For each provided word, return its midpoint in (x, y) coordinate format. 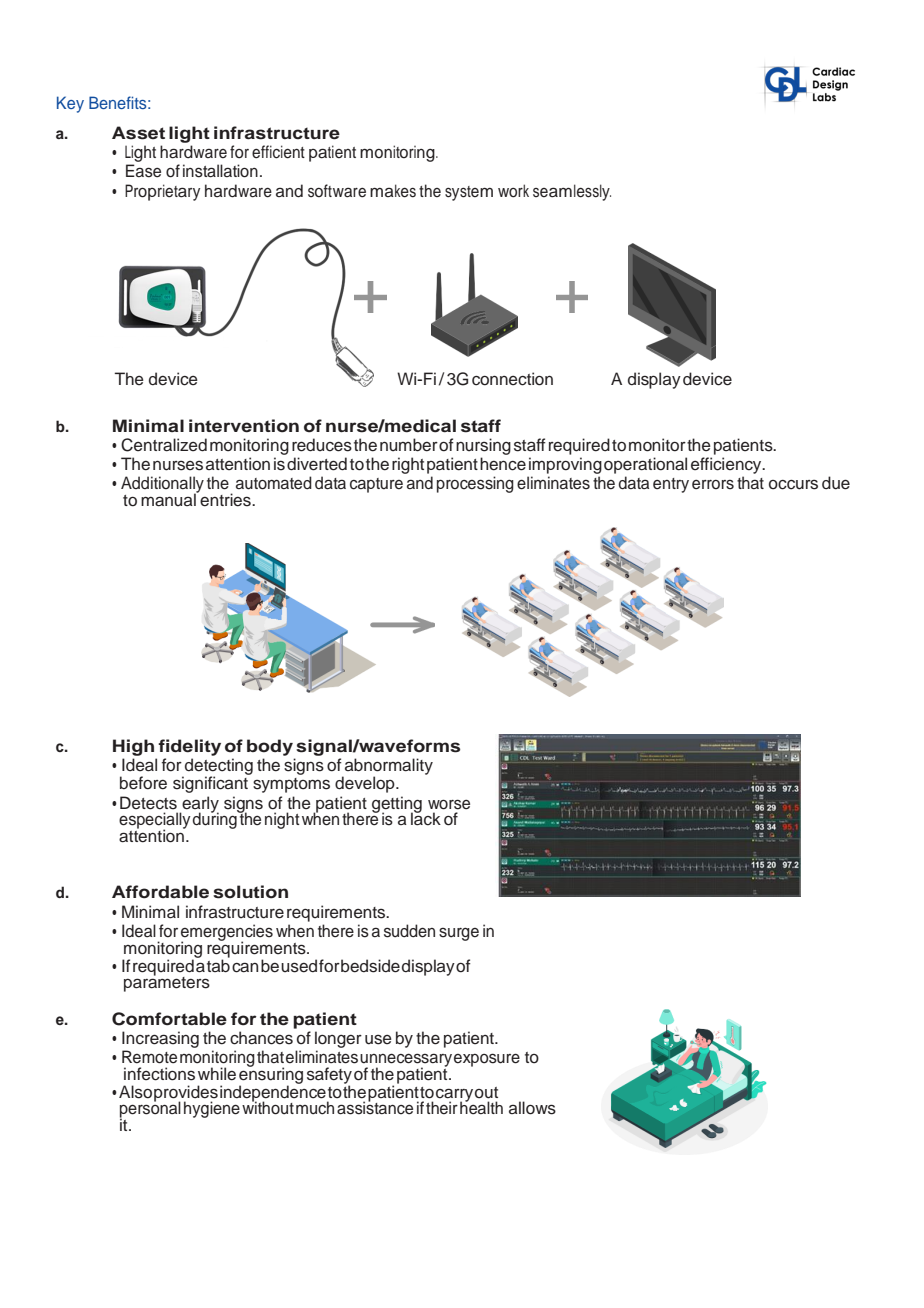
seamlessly (572, 192)
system (469, 193)
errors (713, 484)
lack (426, 818)
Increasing (160, 1039)
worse (449, 804)
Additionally (162, 485)
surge (459, 934)
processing (475, 484)
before (143, 783)
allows (532, 1108)
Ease (143, 171)
